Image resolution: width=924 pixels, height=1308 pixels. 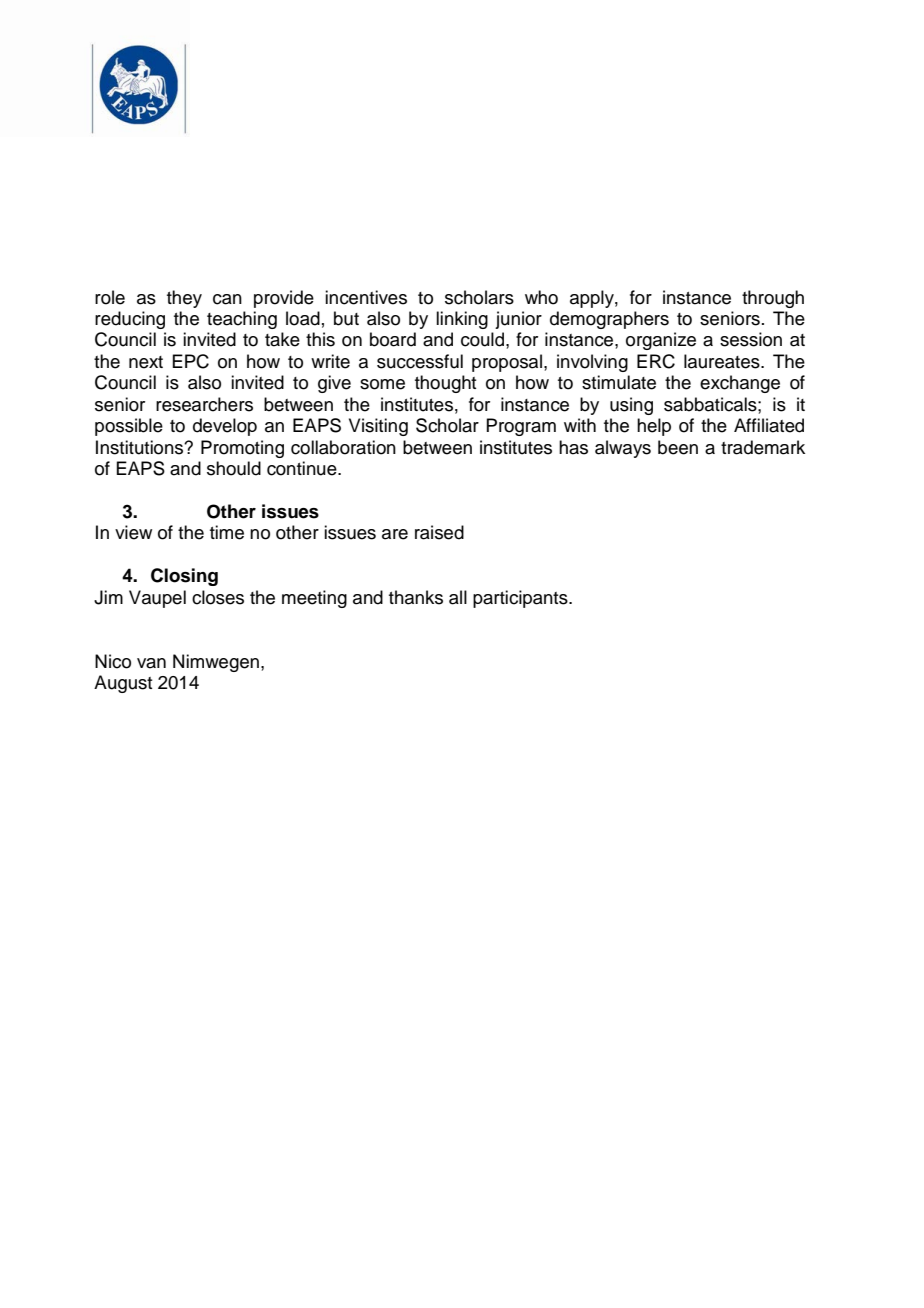 I want to click on been, so click(x=678, y=447).
